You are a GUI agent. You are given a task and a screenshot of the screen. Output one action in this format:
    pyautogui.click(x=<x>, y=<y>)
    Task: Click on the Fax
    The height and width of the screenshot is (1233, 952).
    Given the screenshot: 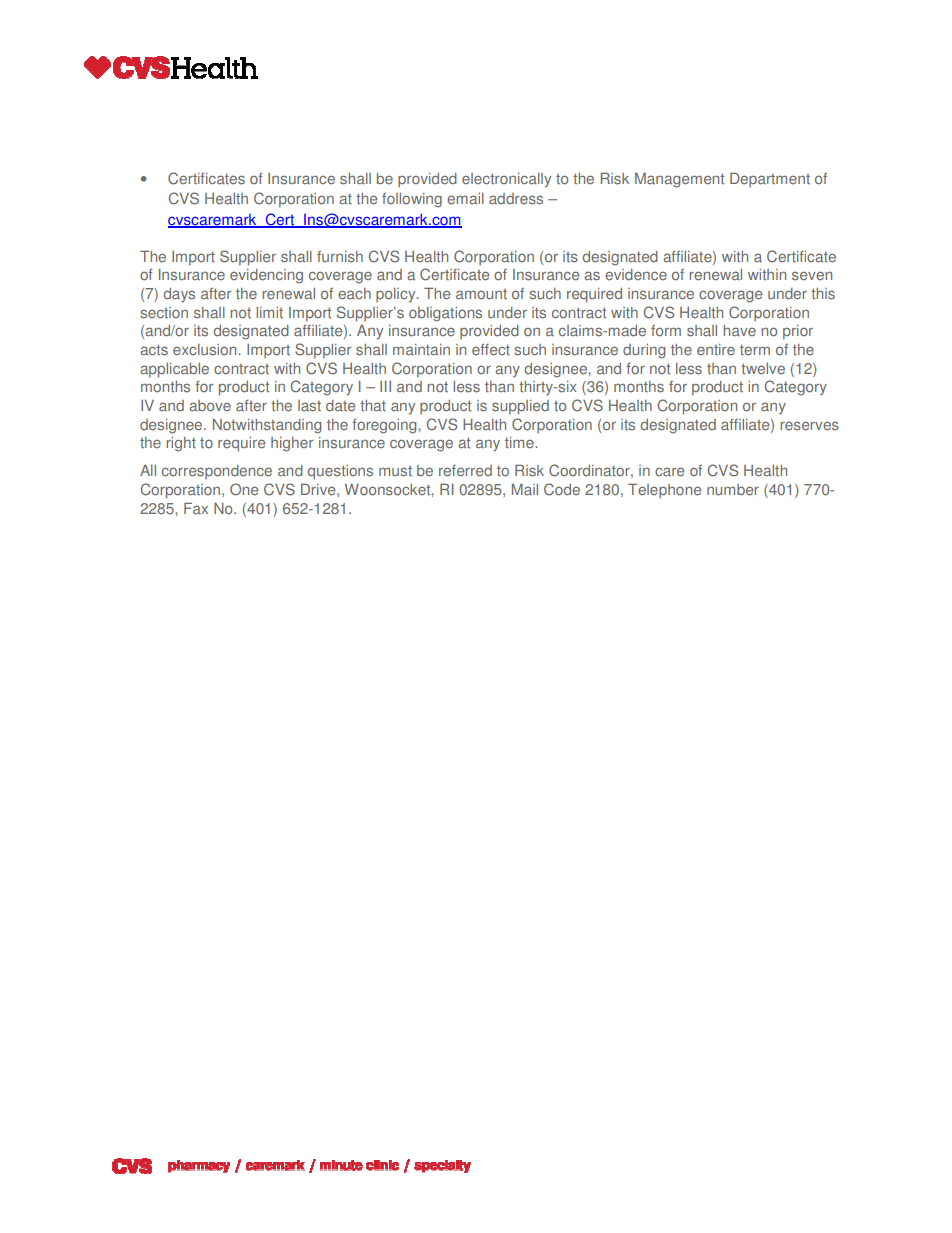 What is the action you would take?
    pyautogui.click(x=196, y=508)
